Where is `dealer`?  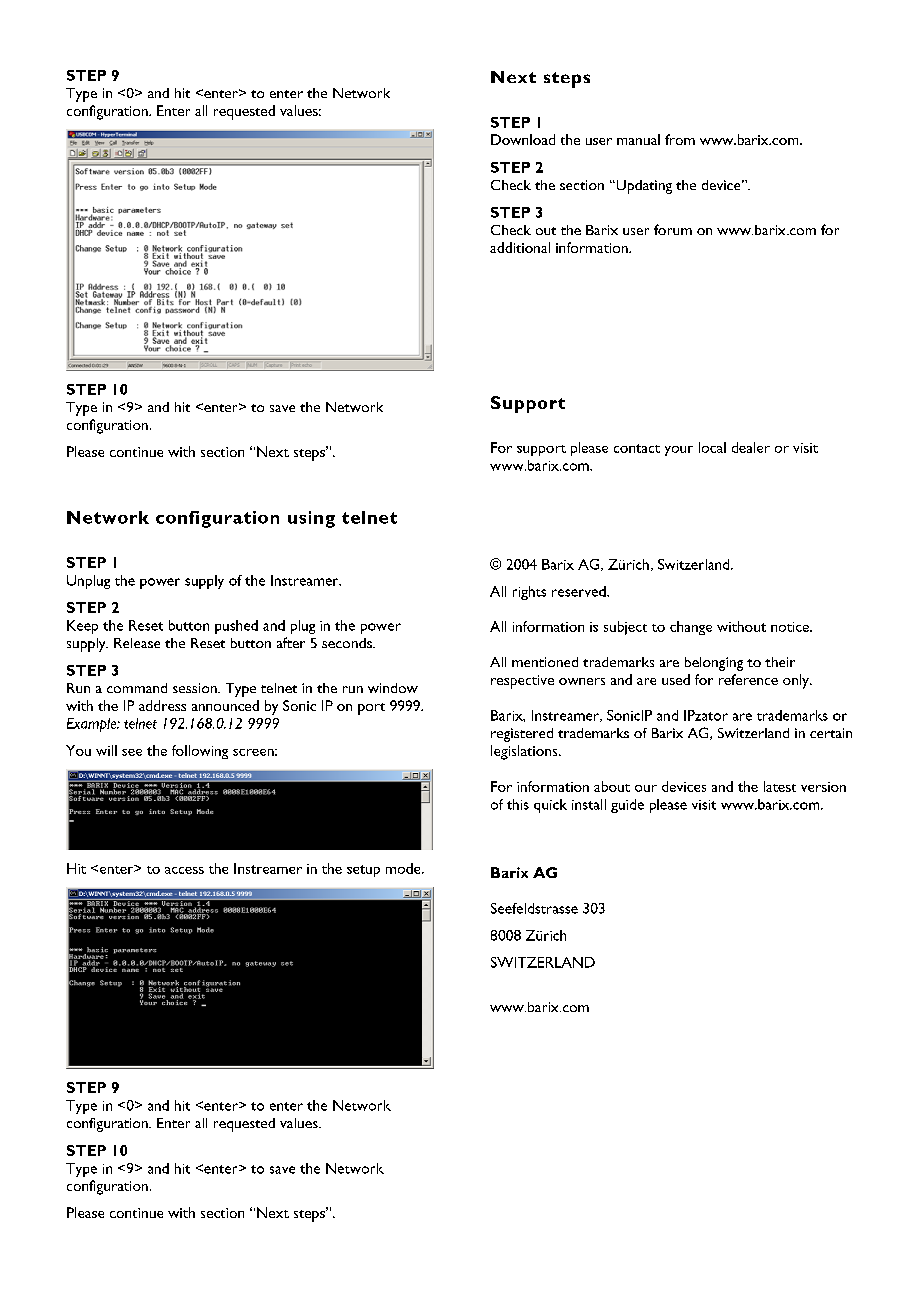
dealer is located at coordinates (751, 447).
